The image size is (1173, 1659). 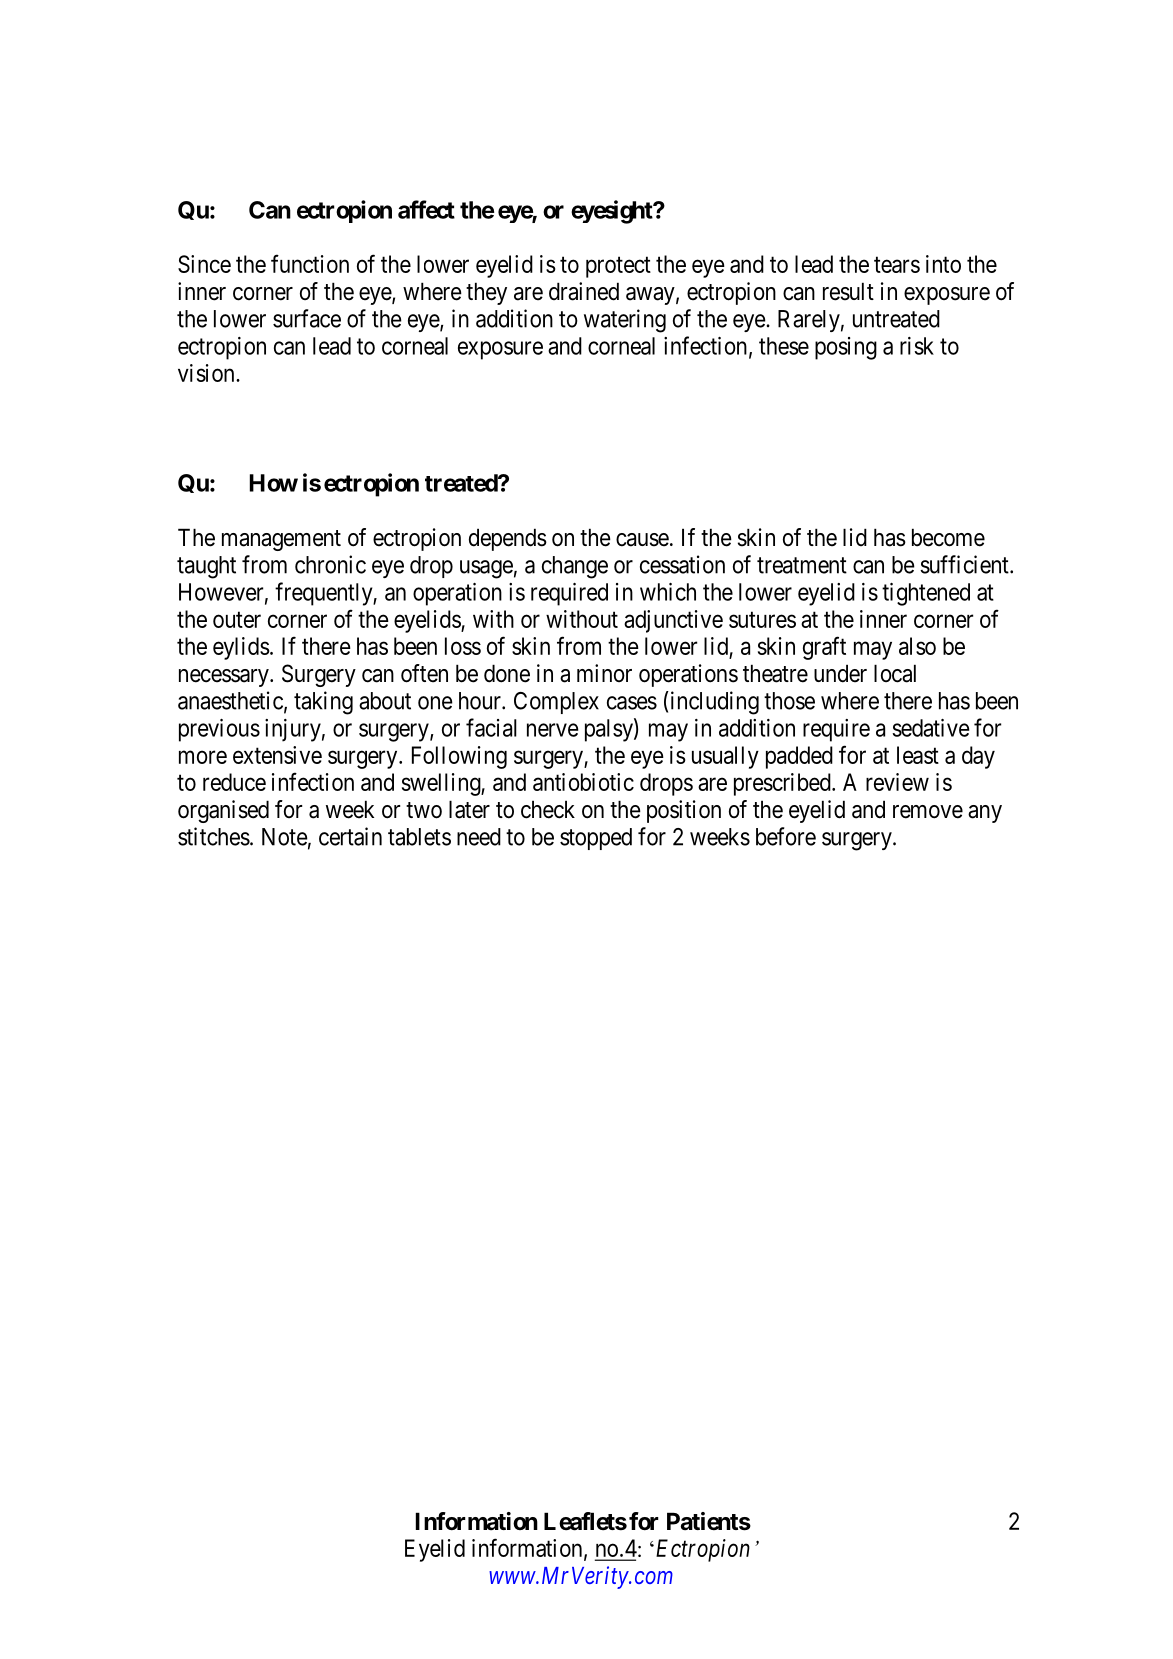 I want to click on change, so click(x=575, y=567).
